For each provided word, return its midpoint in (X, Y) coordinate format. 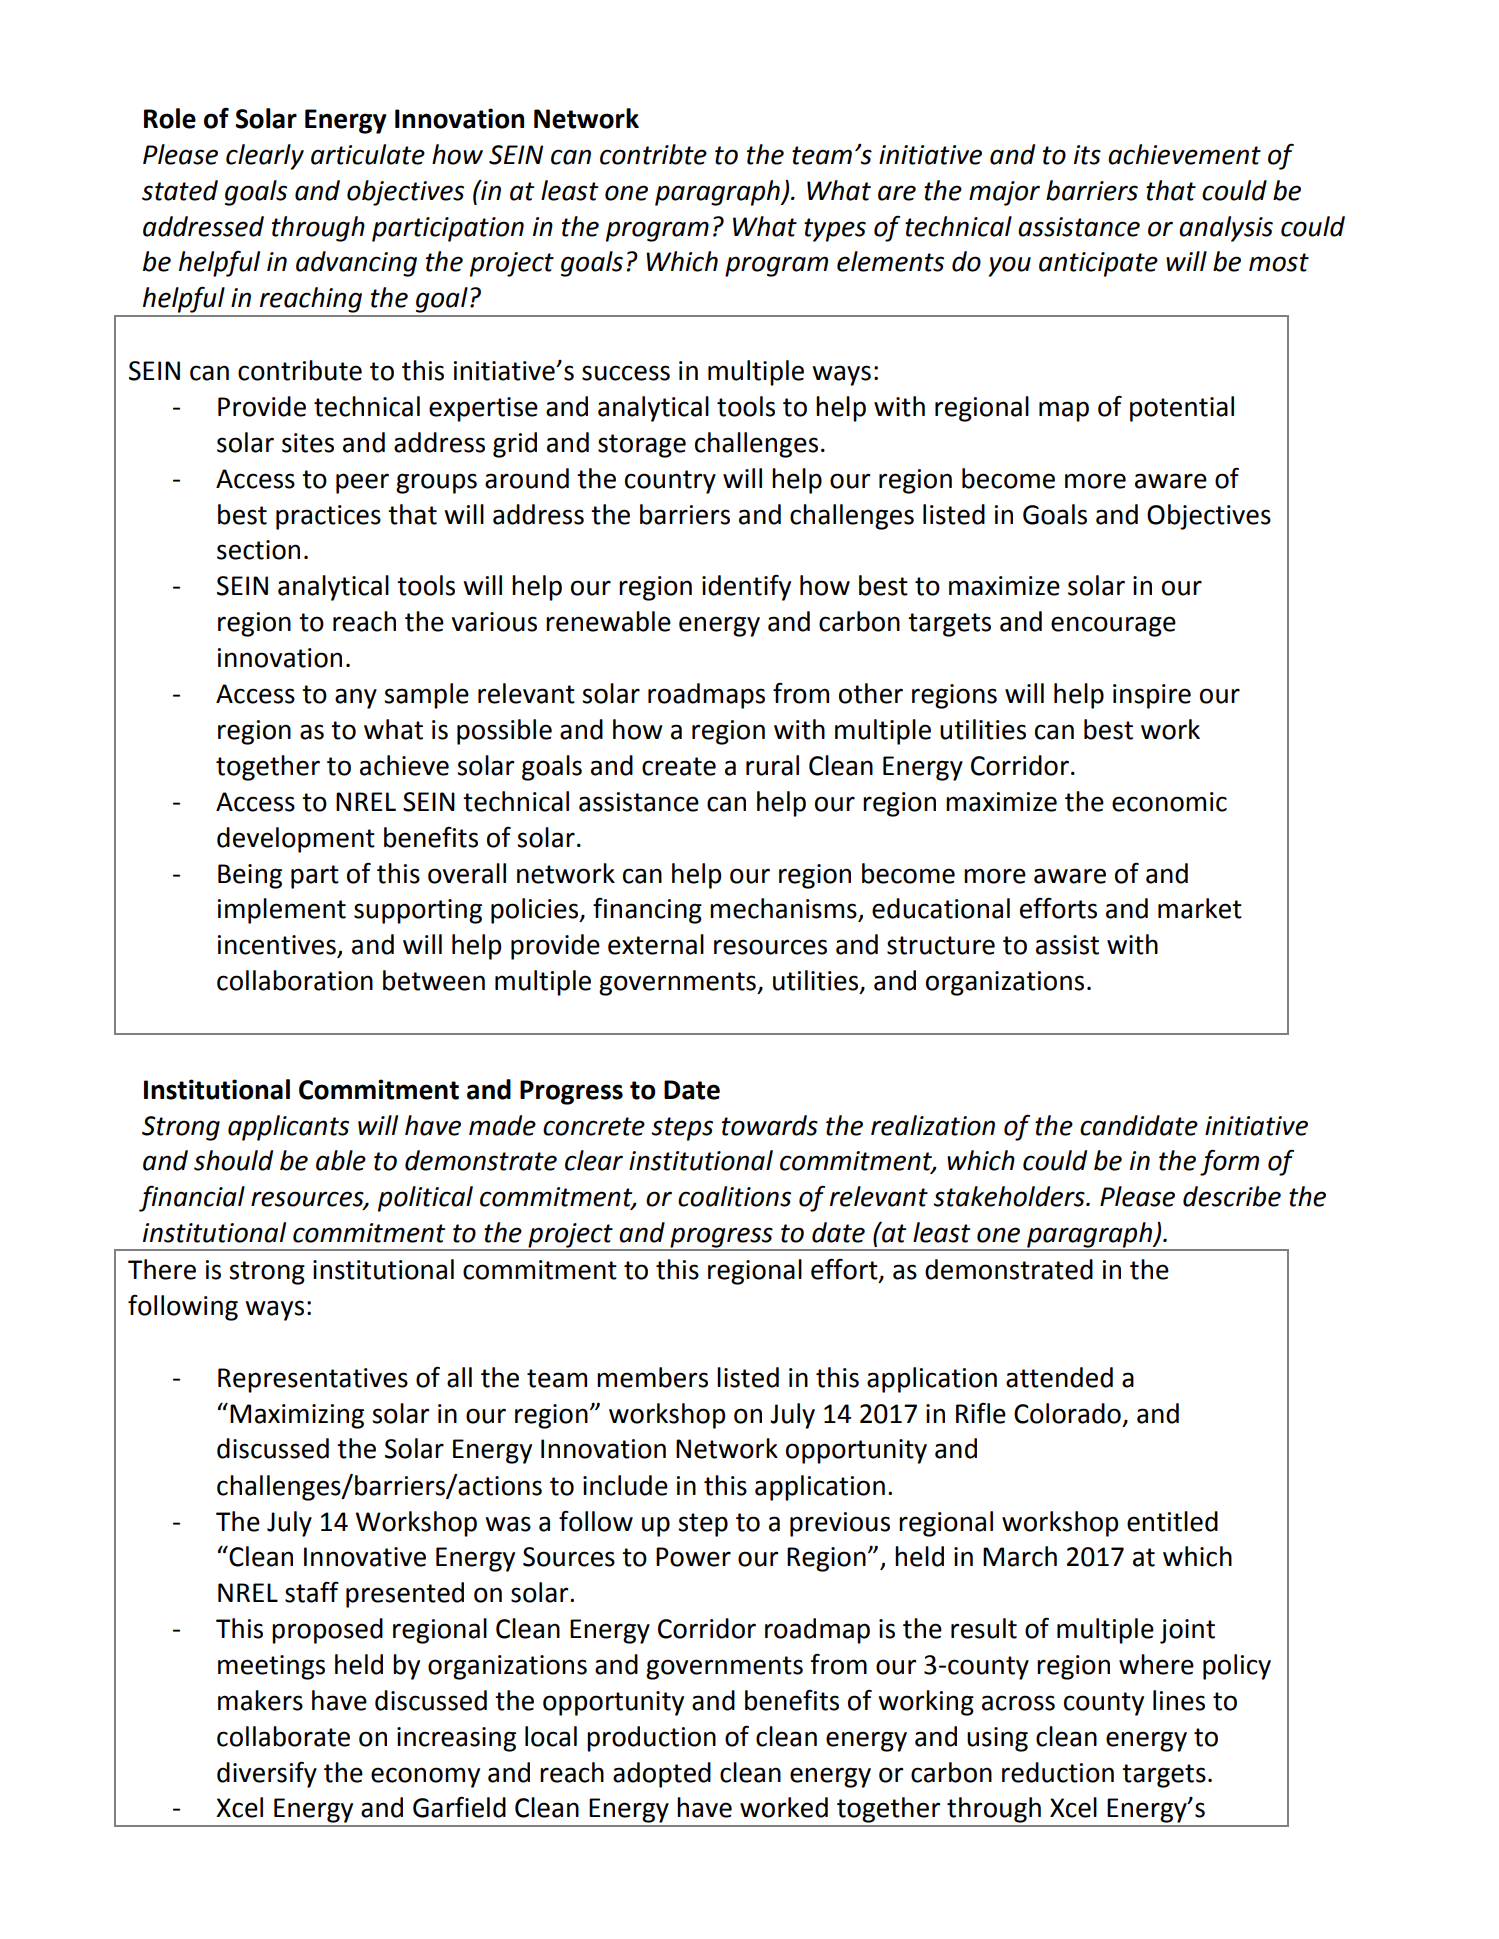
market (1200, 908)
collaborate (283, 1736)
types (835, 230)
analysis (1226, 229)
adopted (662, 1775)
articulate (368, 154)
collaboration (295, 980)
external (656, 944)
